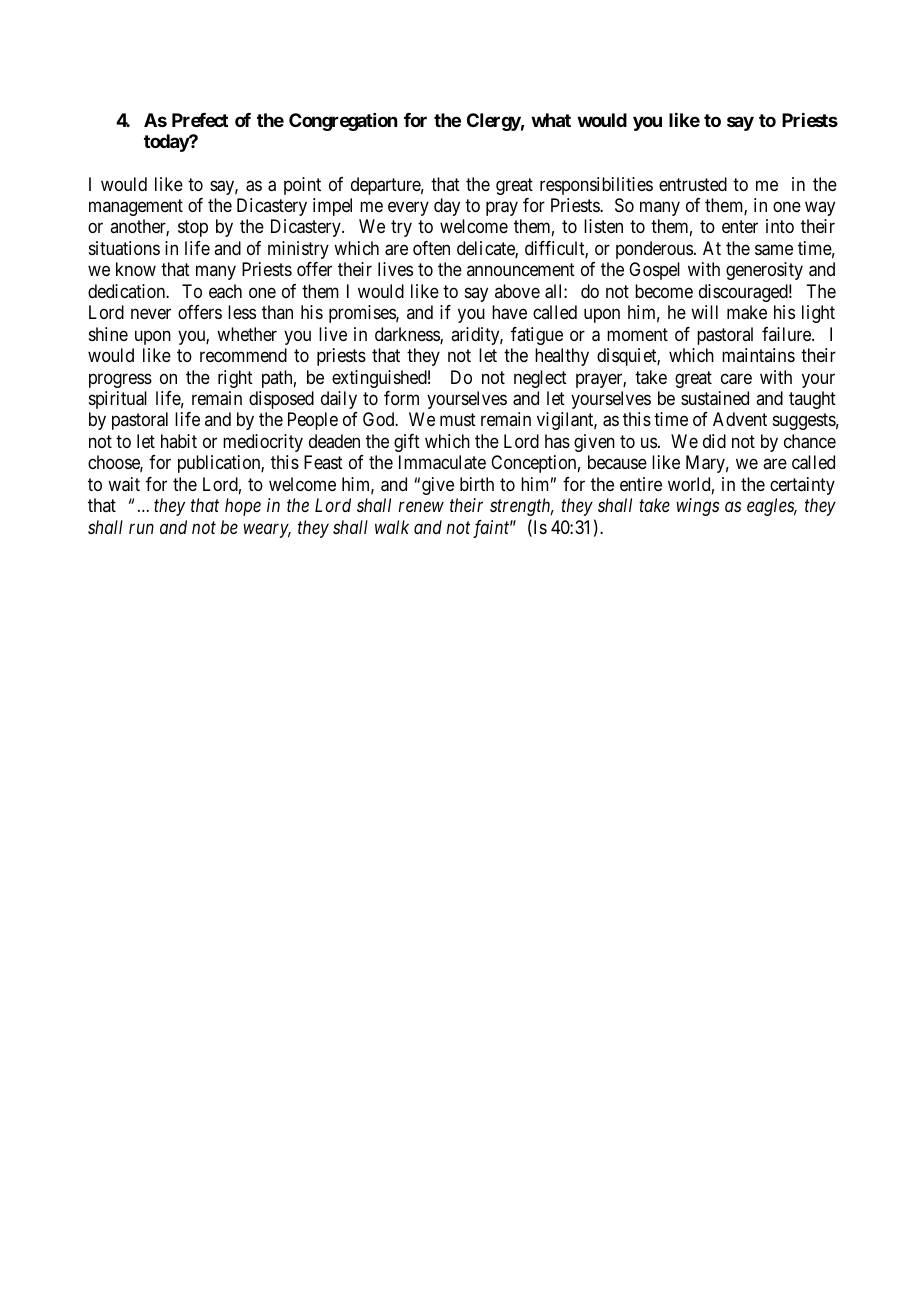 The height and width of the screenshot is (1308, 924). I want to click on often, so click(431, 248).
